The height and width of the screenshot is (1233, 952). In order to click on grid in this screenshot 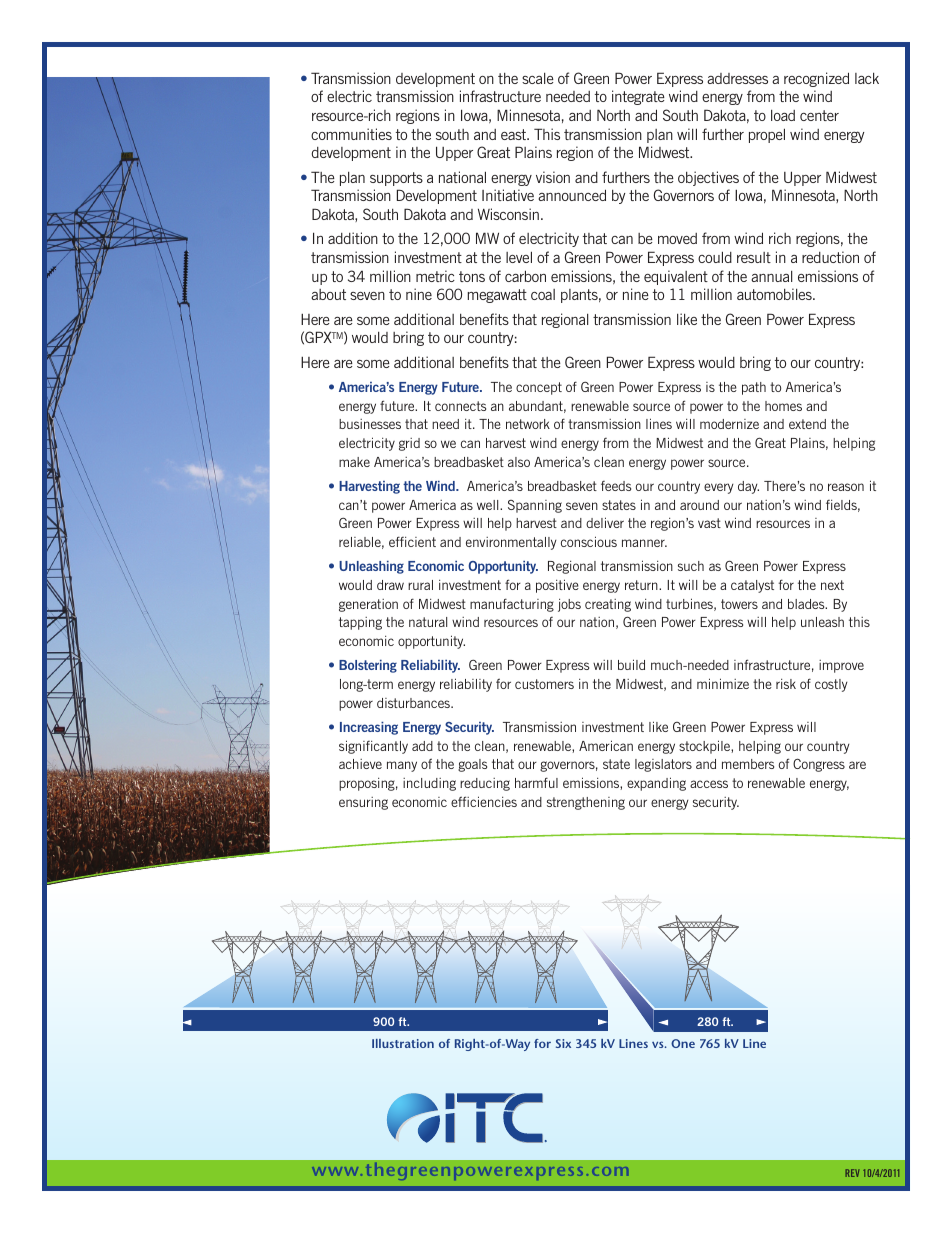, I will do `click(409, 444)`.
